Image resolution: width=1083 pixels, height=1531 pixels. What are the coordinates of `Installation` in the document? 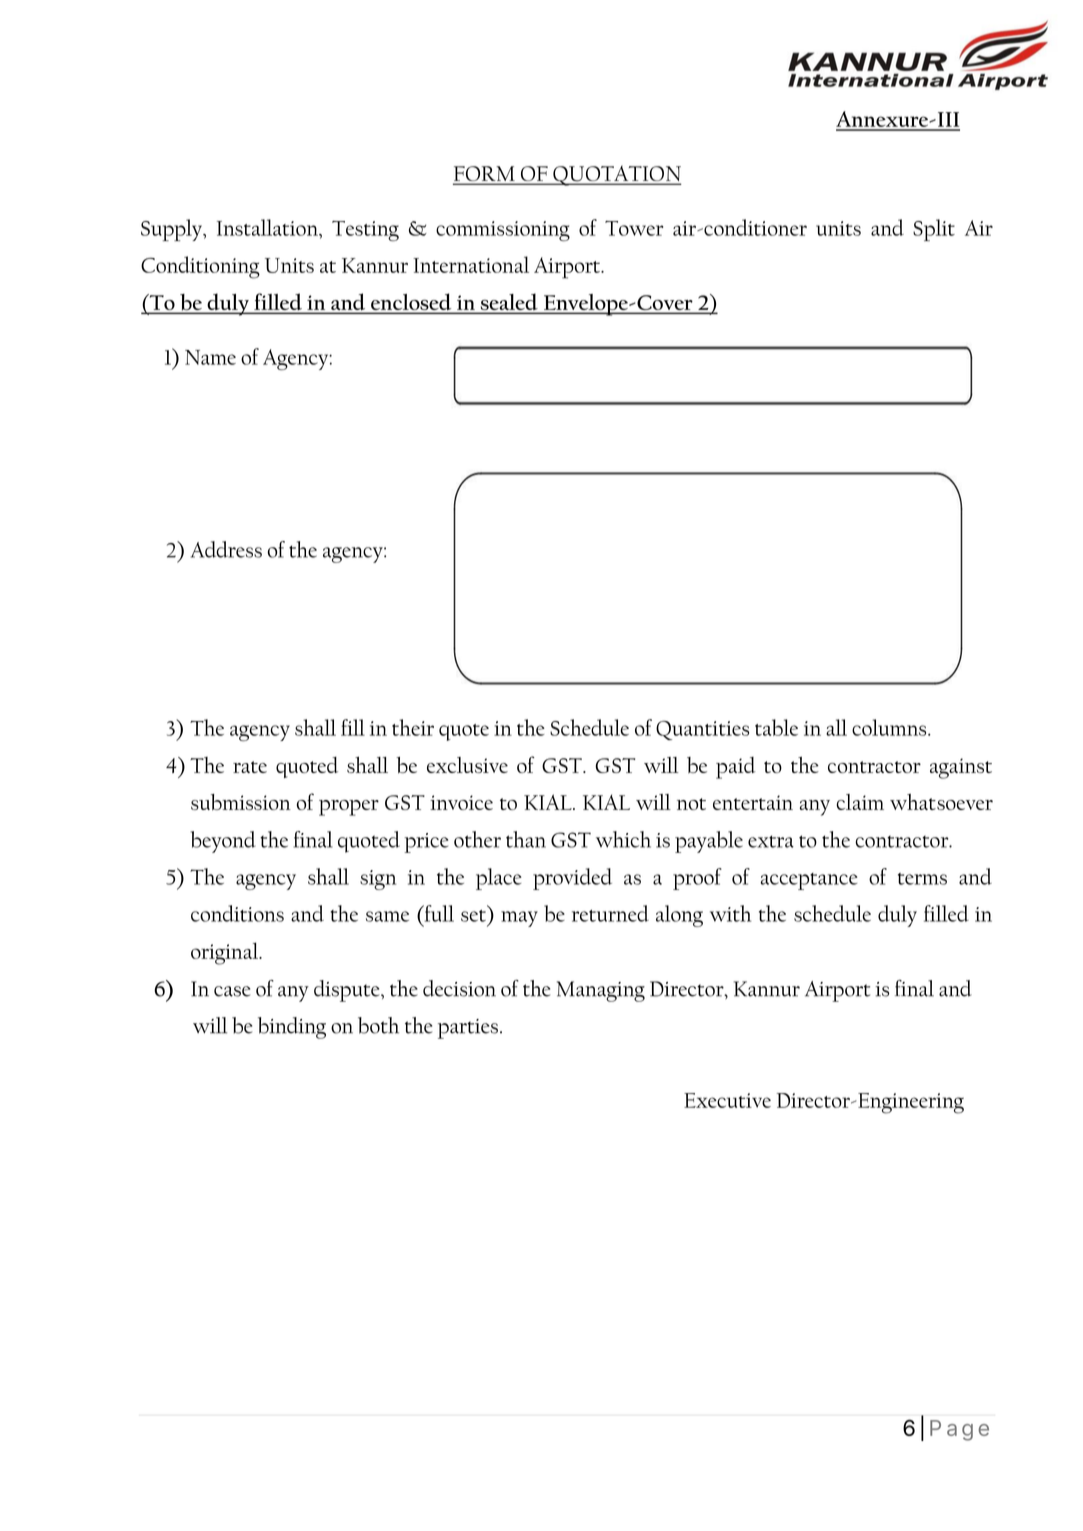 It's located at (268, 227).
